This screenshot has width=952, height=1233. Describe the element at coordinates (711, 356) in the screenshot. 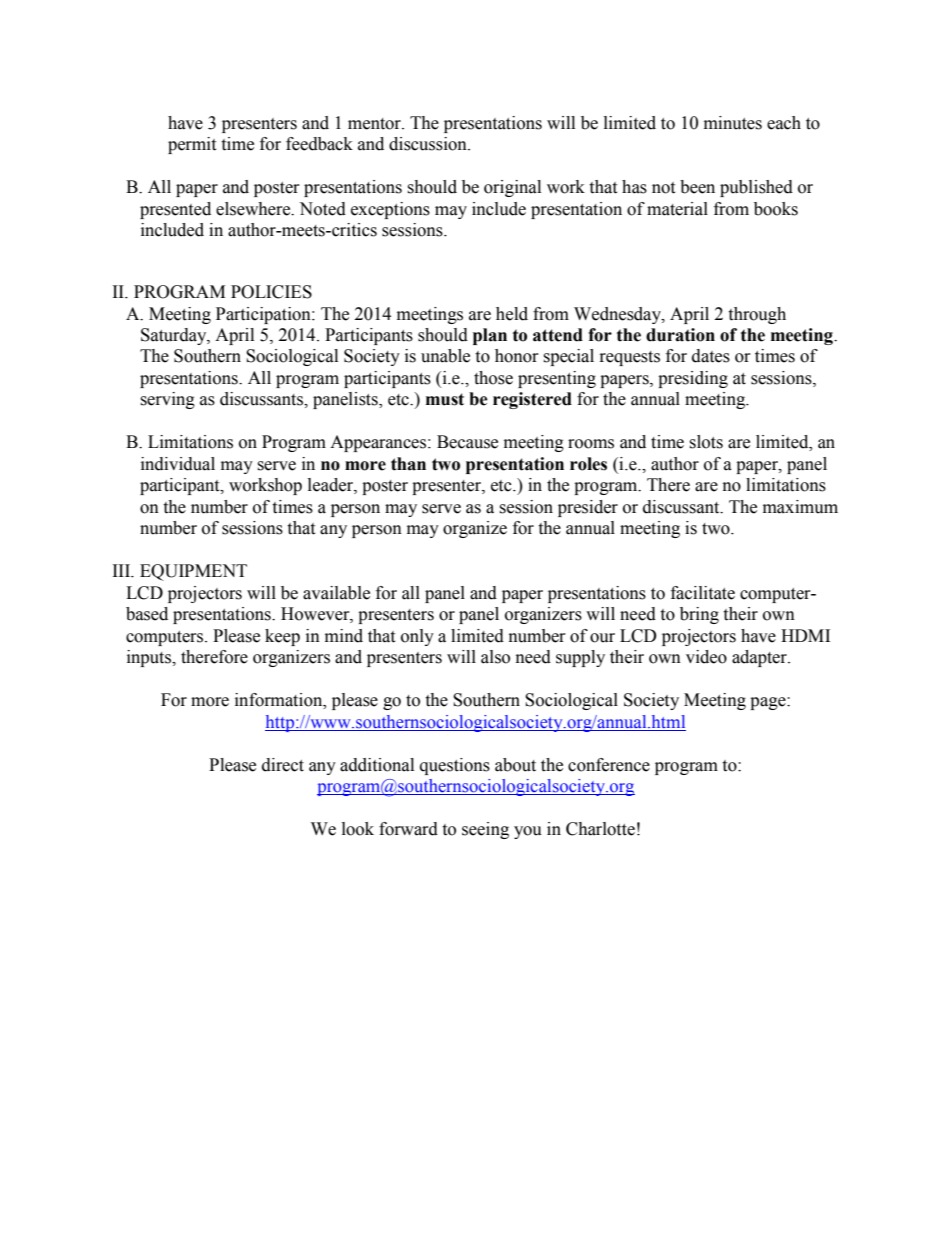

I see `dates` at that location.
